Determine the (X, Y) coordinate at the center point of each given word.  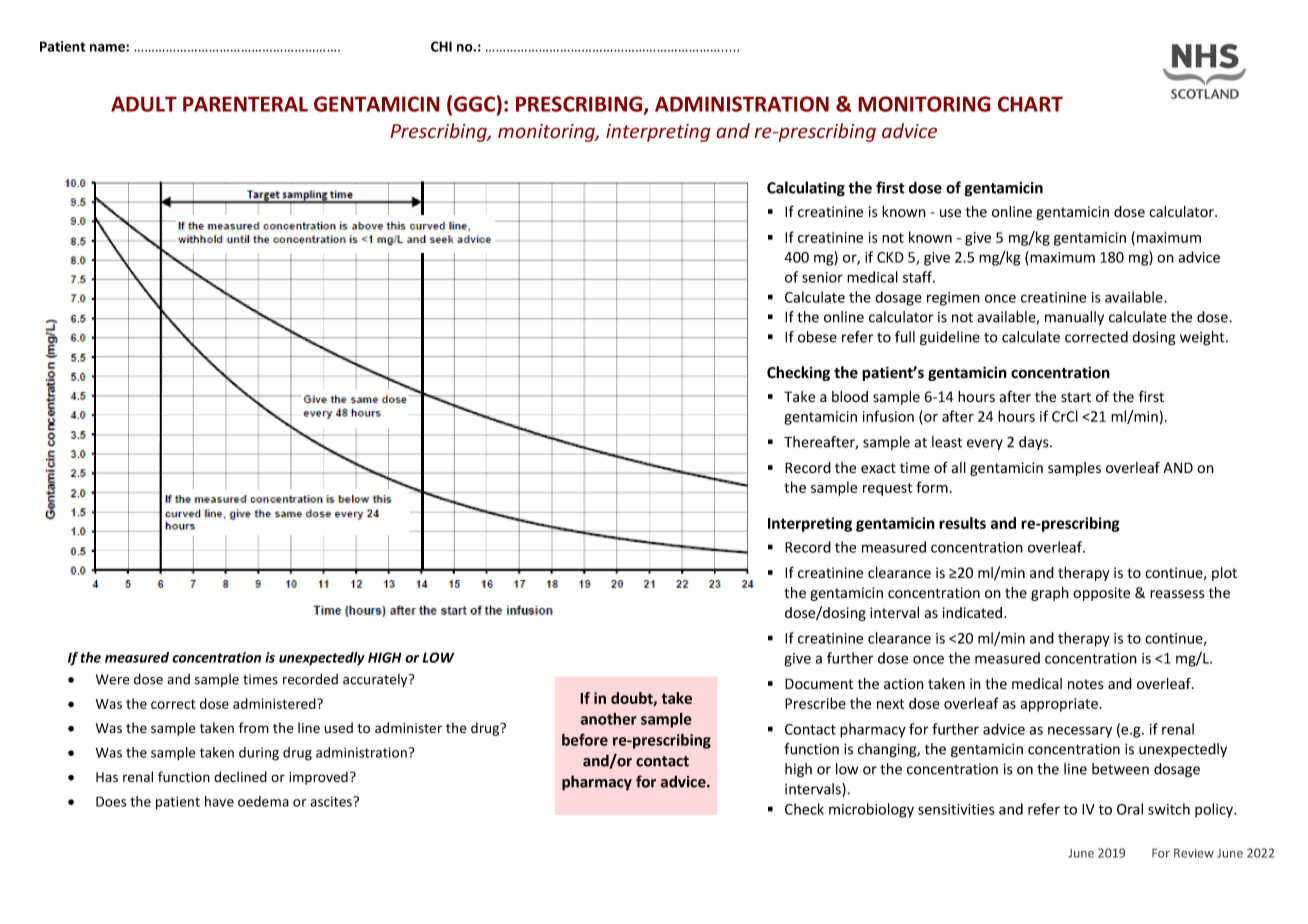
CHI (441, 46)
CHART (1030, 104)
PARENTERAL (245, 104)
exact (878, 468)
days (1035, 443)
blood (850, 397)
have (219, 801)
